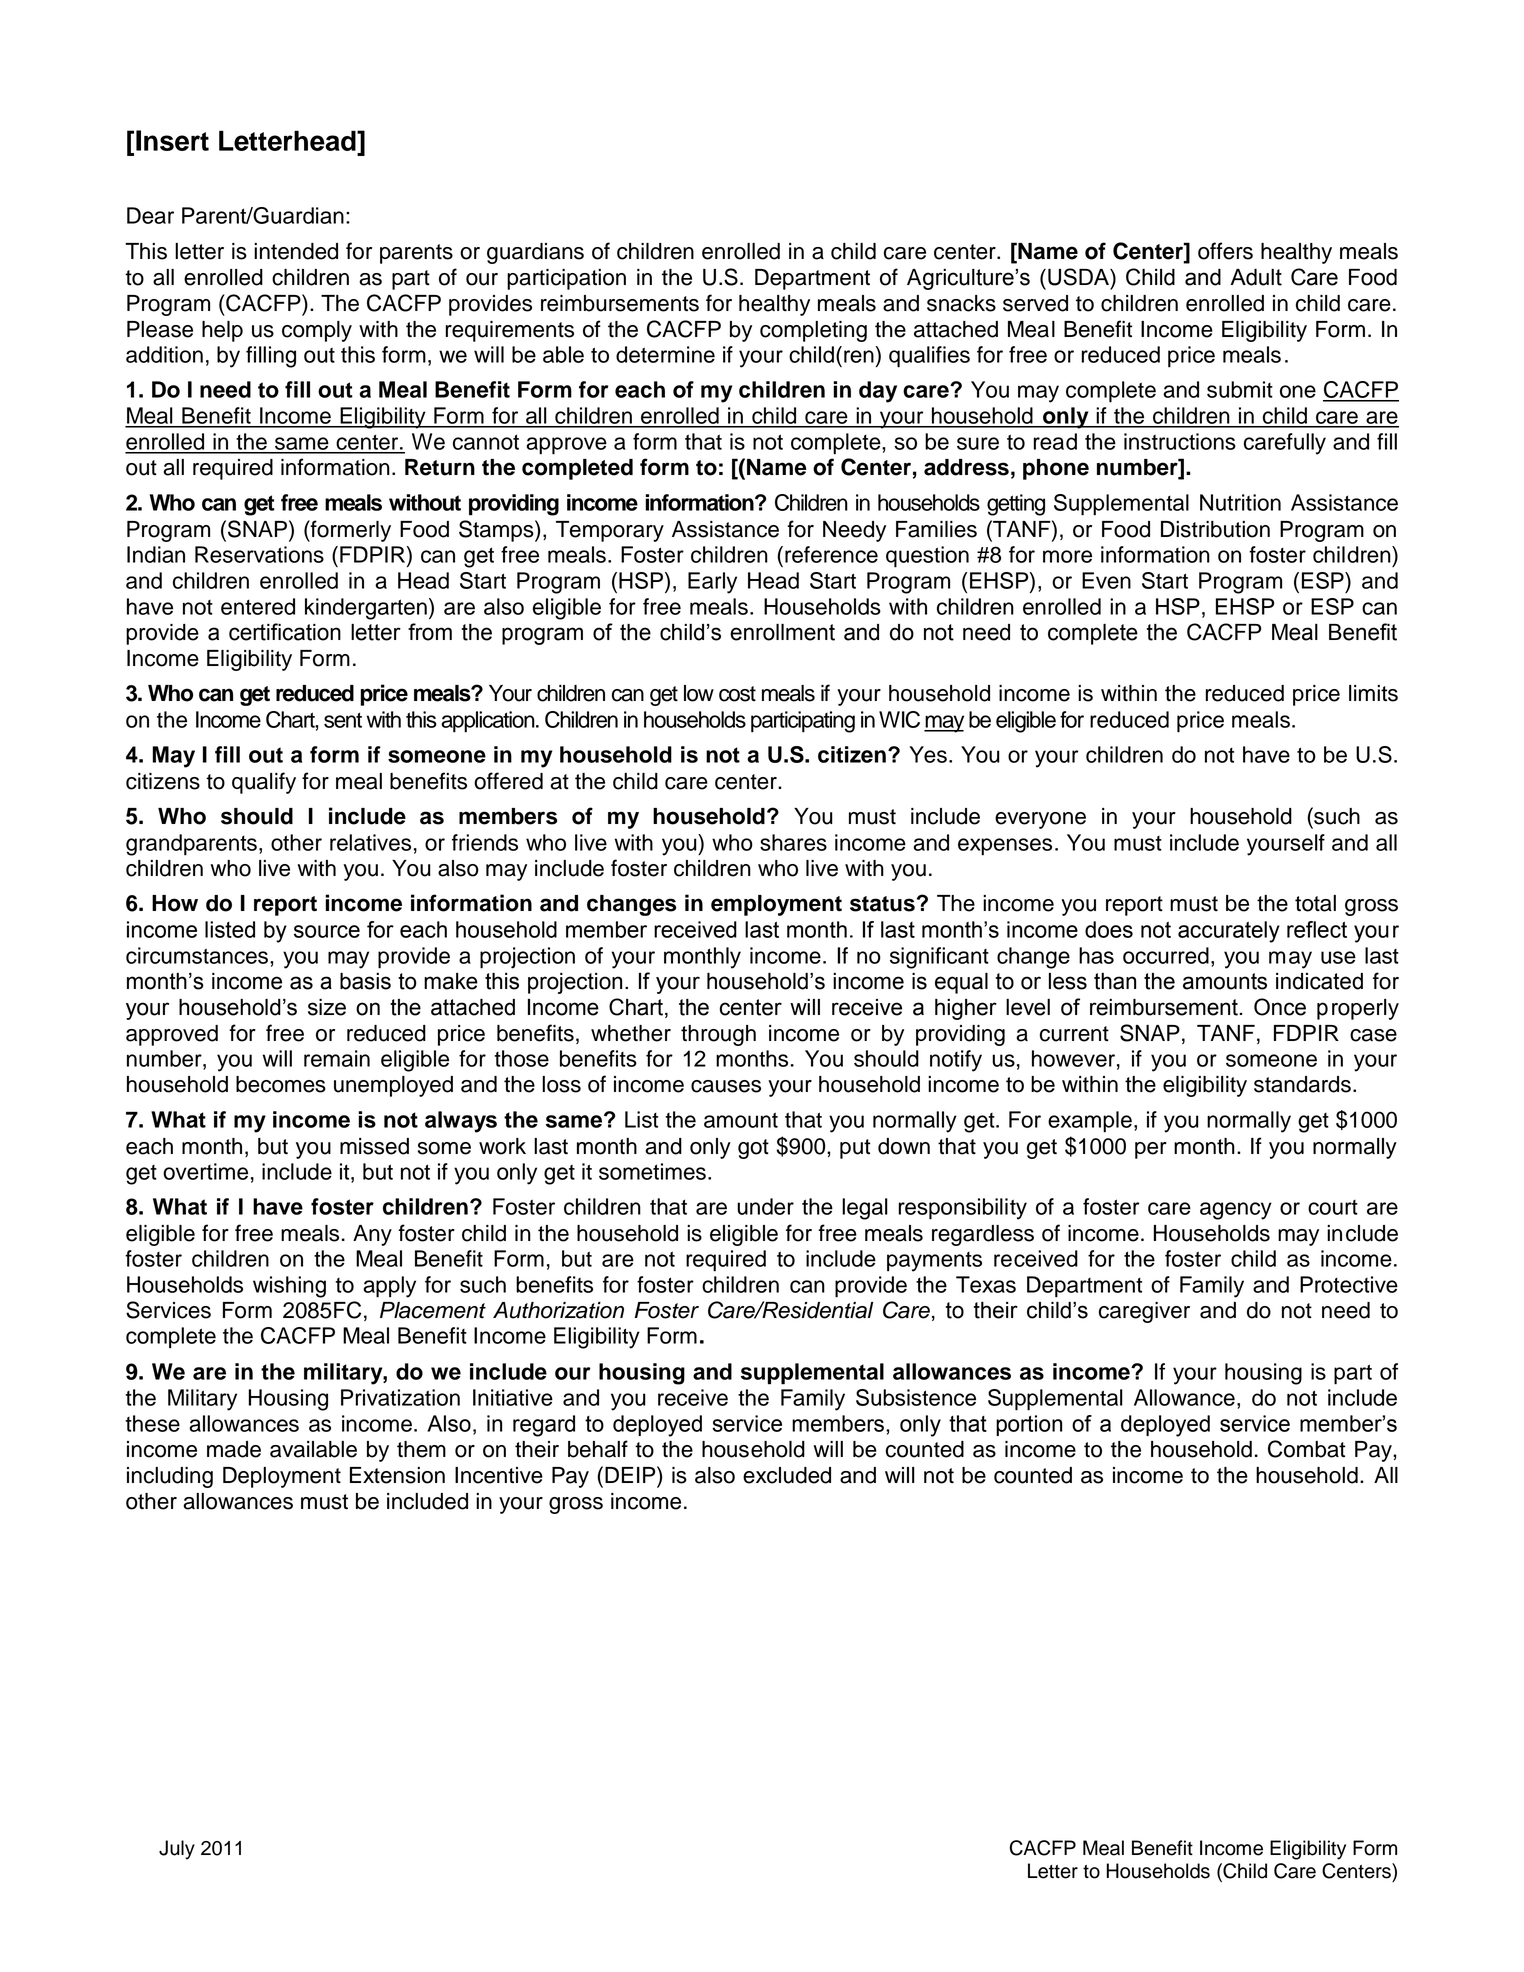 The height and width of the screenshot is (1972, 1524). Describe the element at coordinates (765, 1206) in the screenshot. I see `under` at that location.
